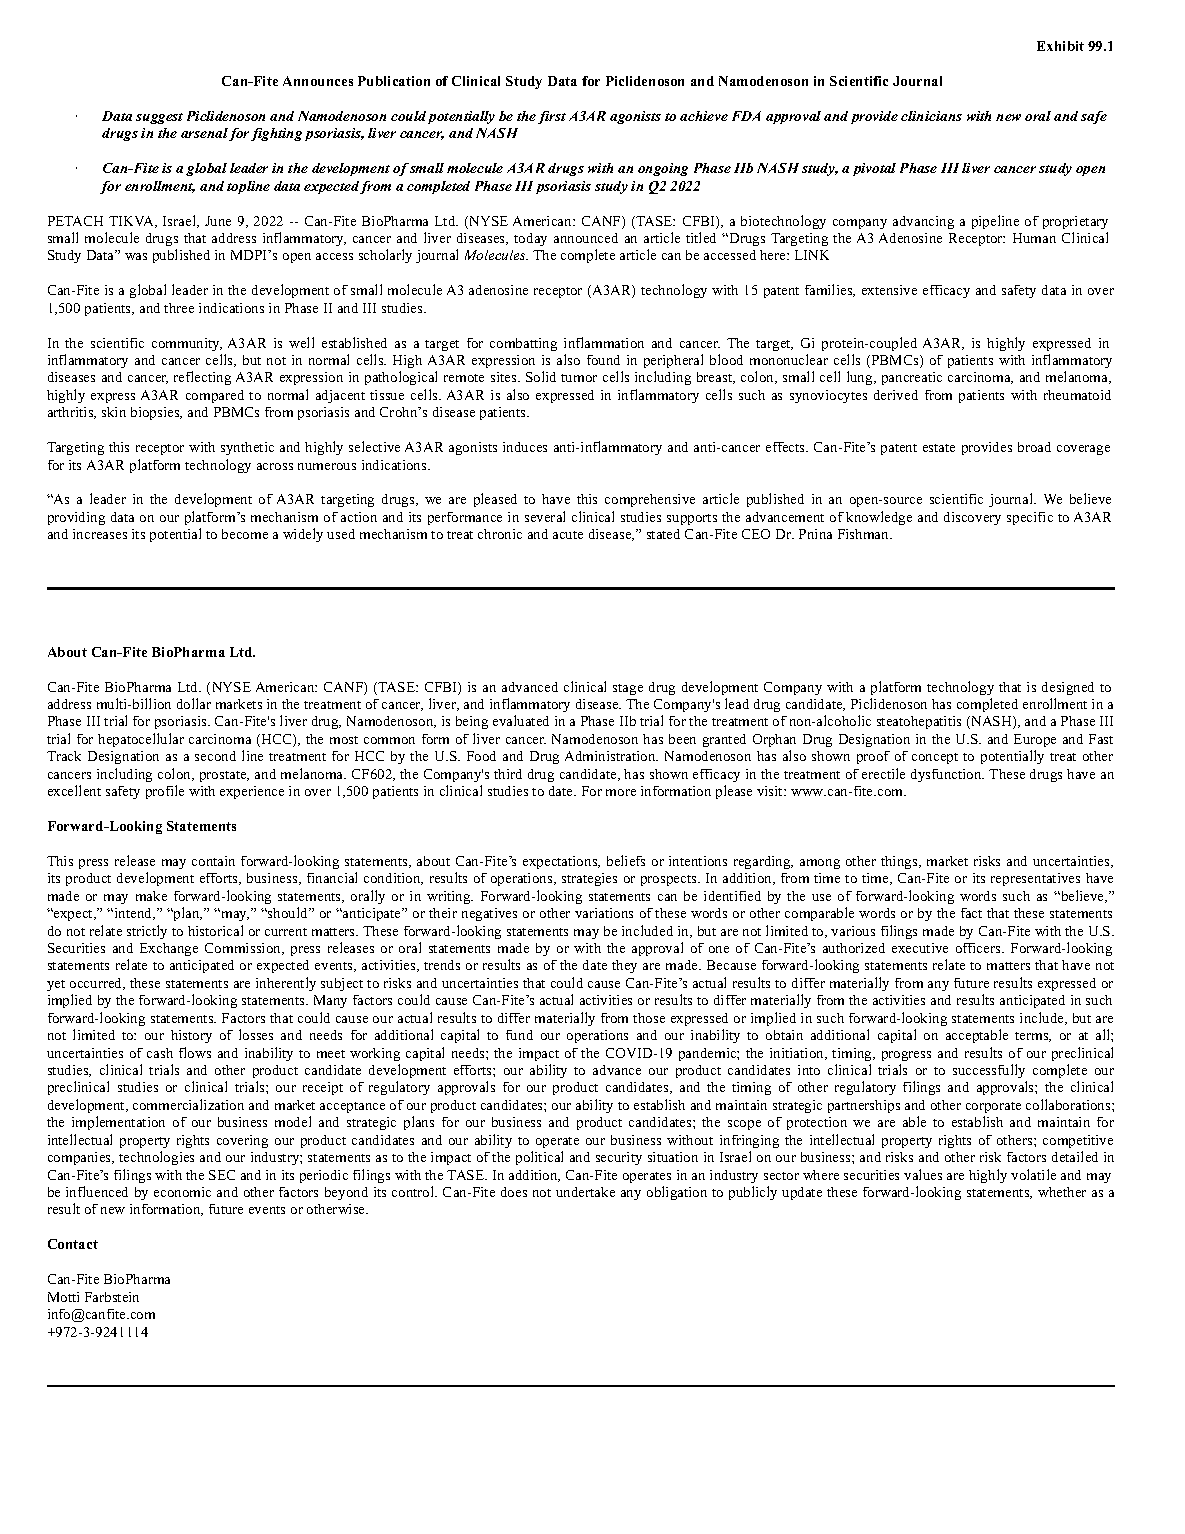  What do you see at coordinates (73, 1244) in the page?
I see `Contact` at bounding box center [73, 1244].
